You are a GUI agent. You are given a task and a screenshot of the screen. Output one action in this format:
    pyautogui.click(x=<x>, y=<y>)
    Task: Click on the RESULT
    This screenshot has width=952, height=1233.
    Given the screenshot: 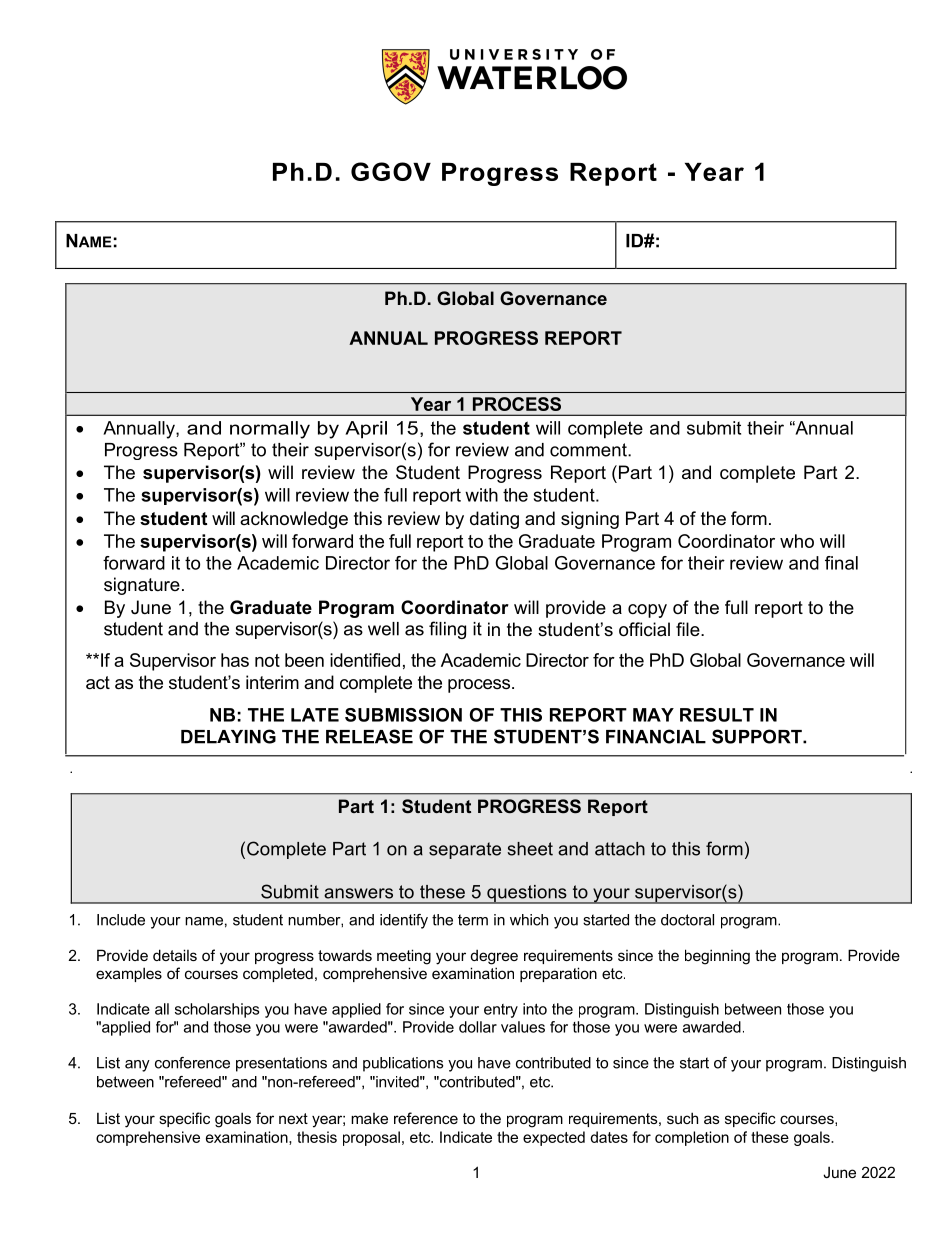 What is the action you would take?
    pyautogui.click(x=717, y=715)
